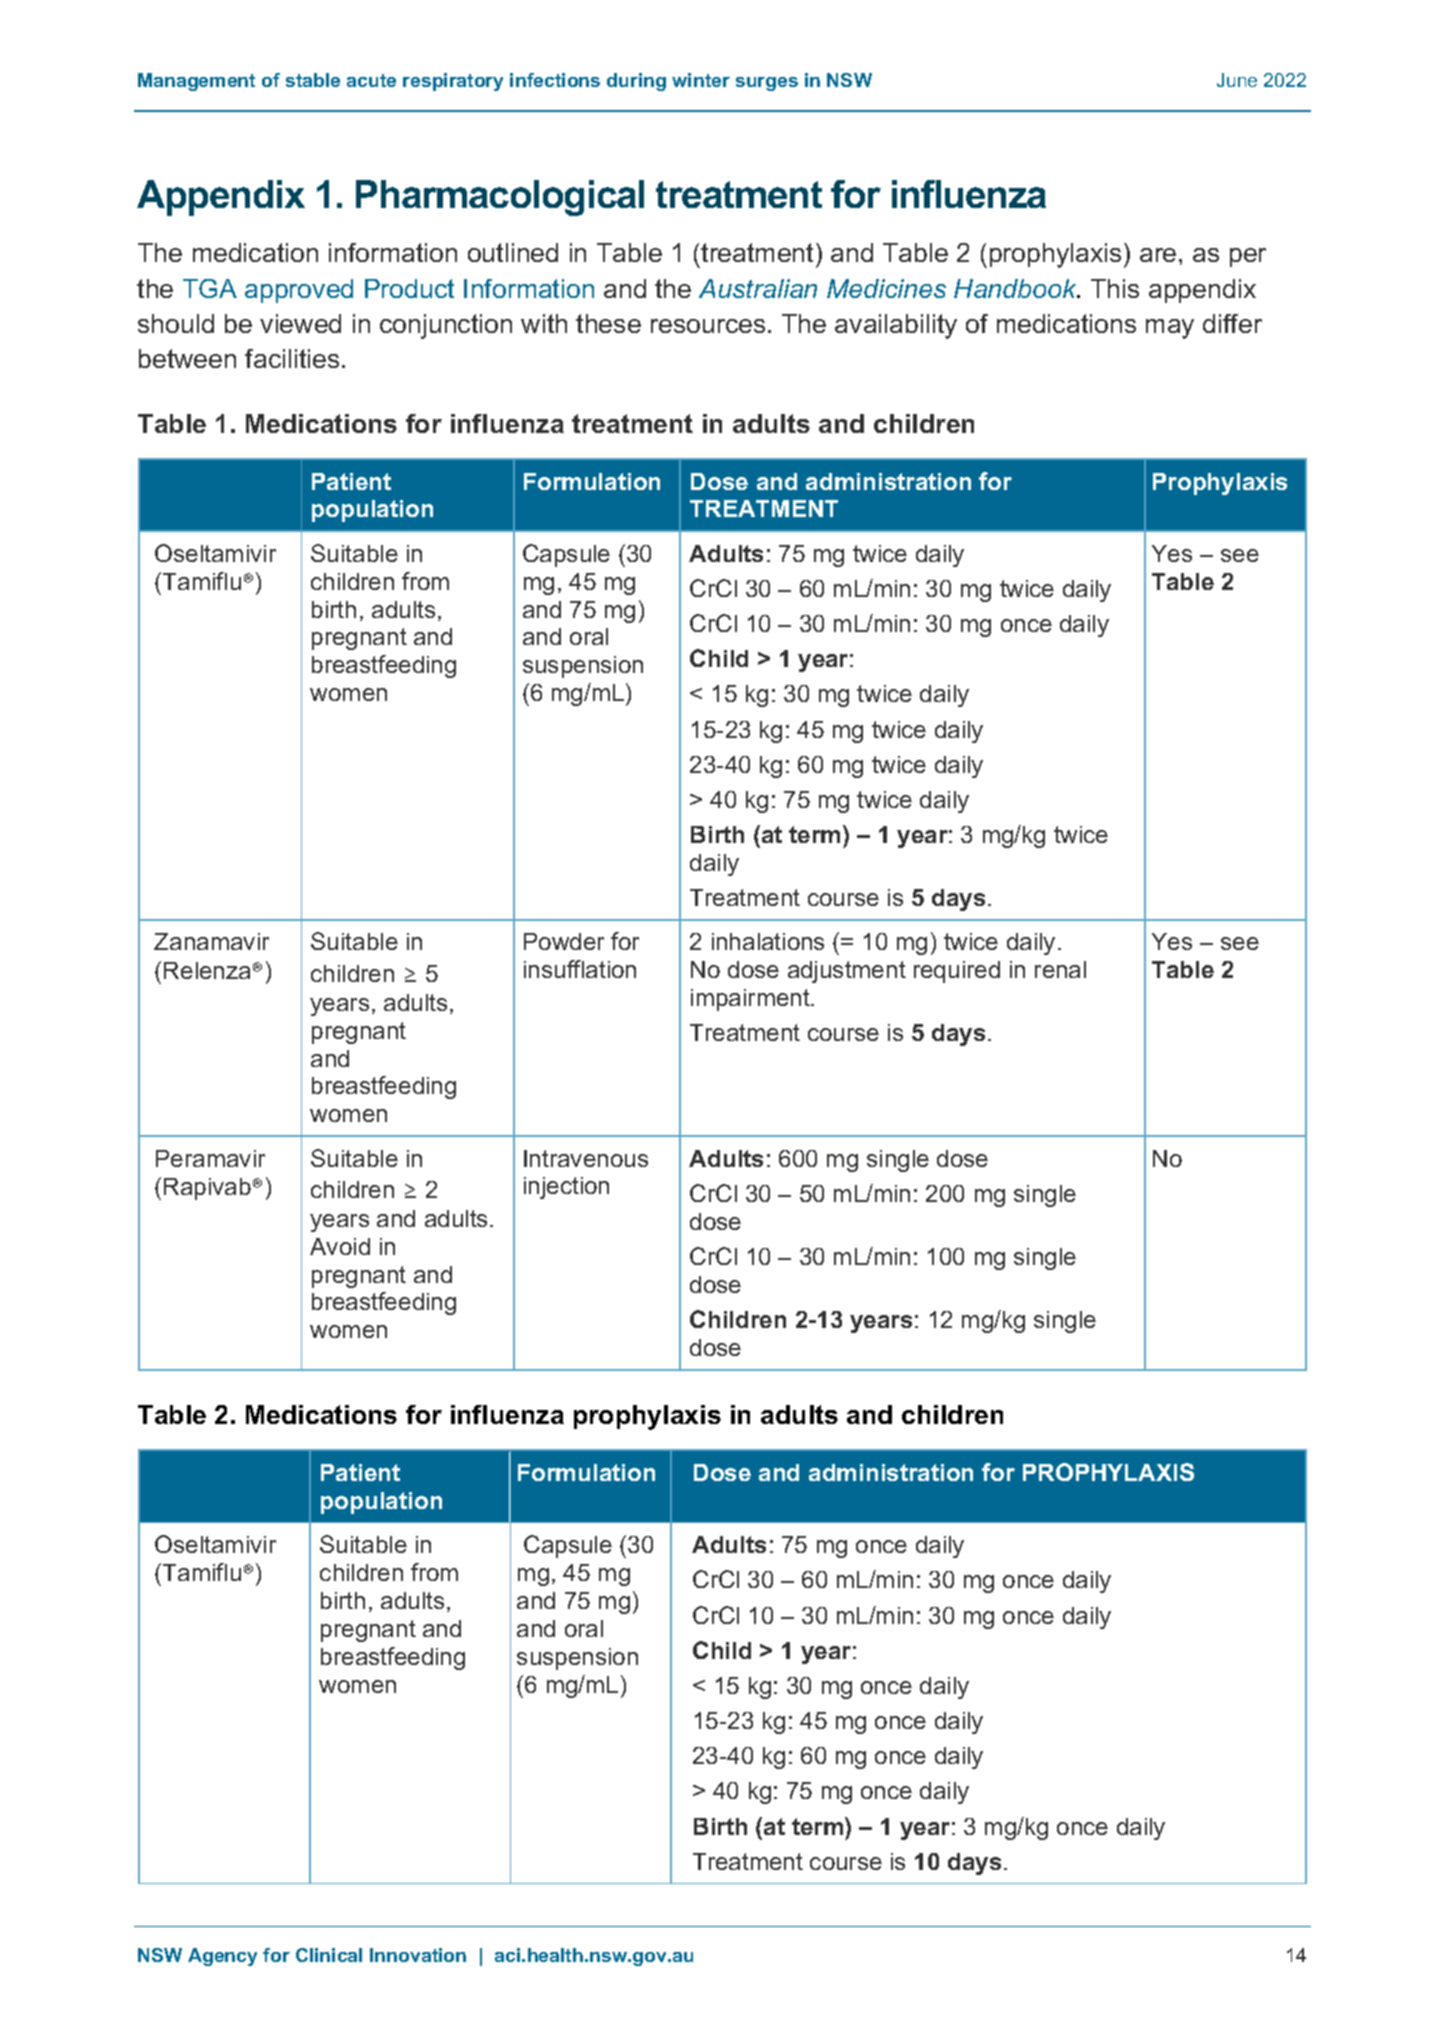 The width and height of the screenshot is (1445, 2043). What do you see at coordinates (751, 1000) in the screenshot?
I see `impairment` at bounding box center [751, 1000].
